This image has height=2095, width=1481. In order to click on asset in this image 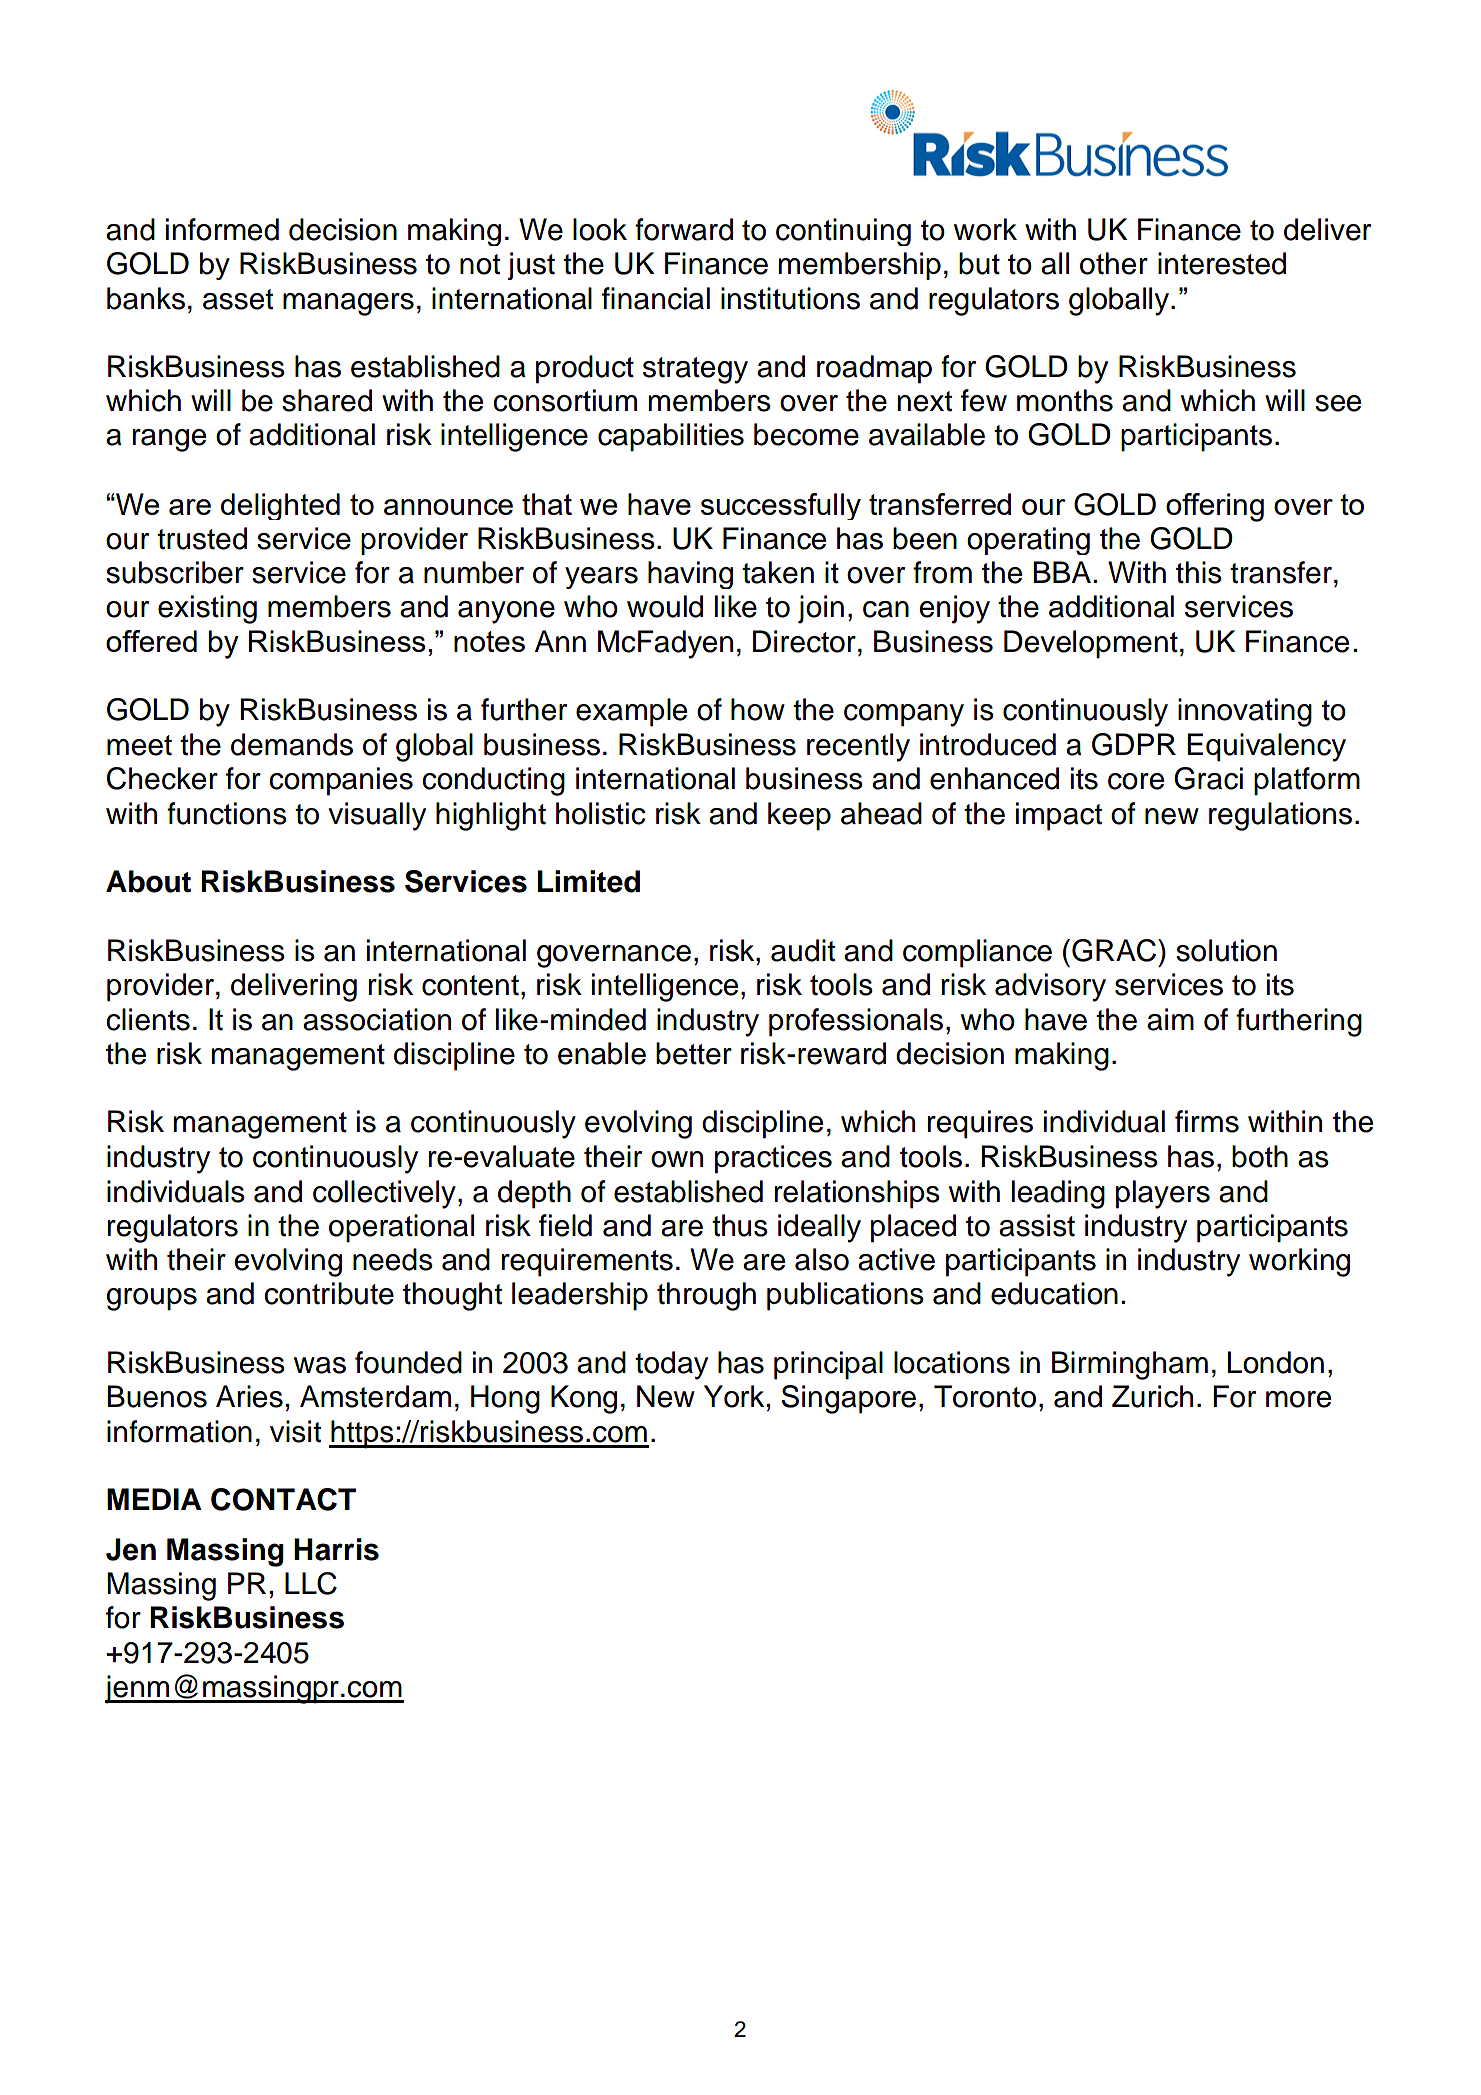, I will do `click(238, 299)`.
